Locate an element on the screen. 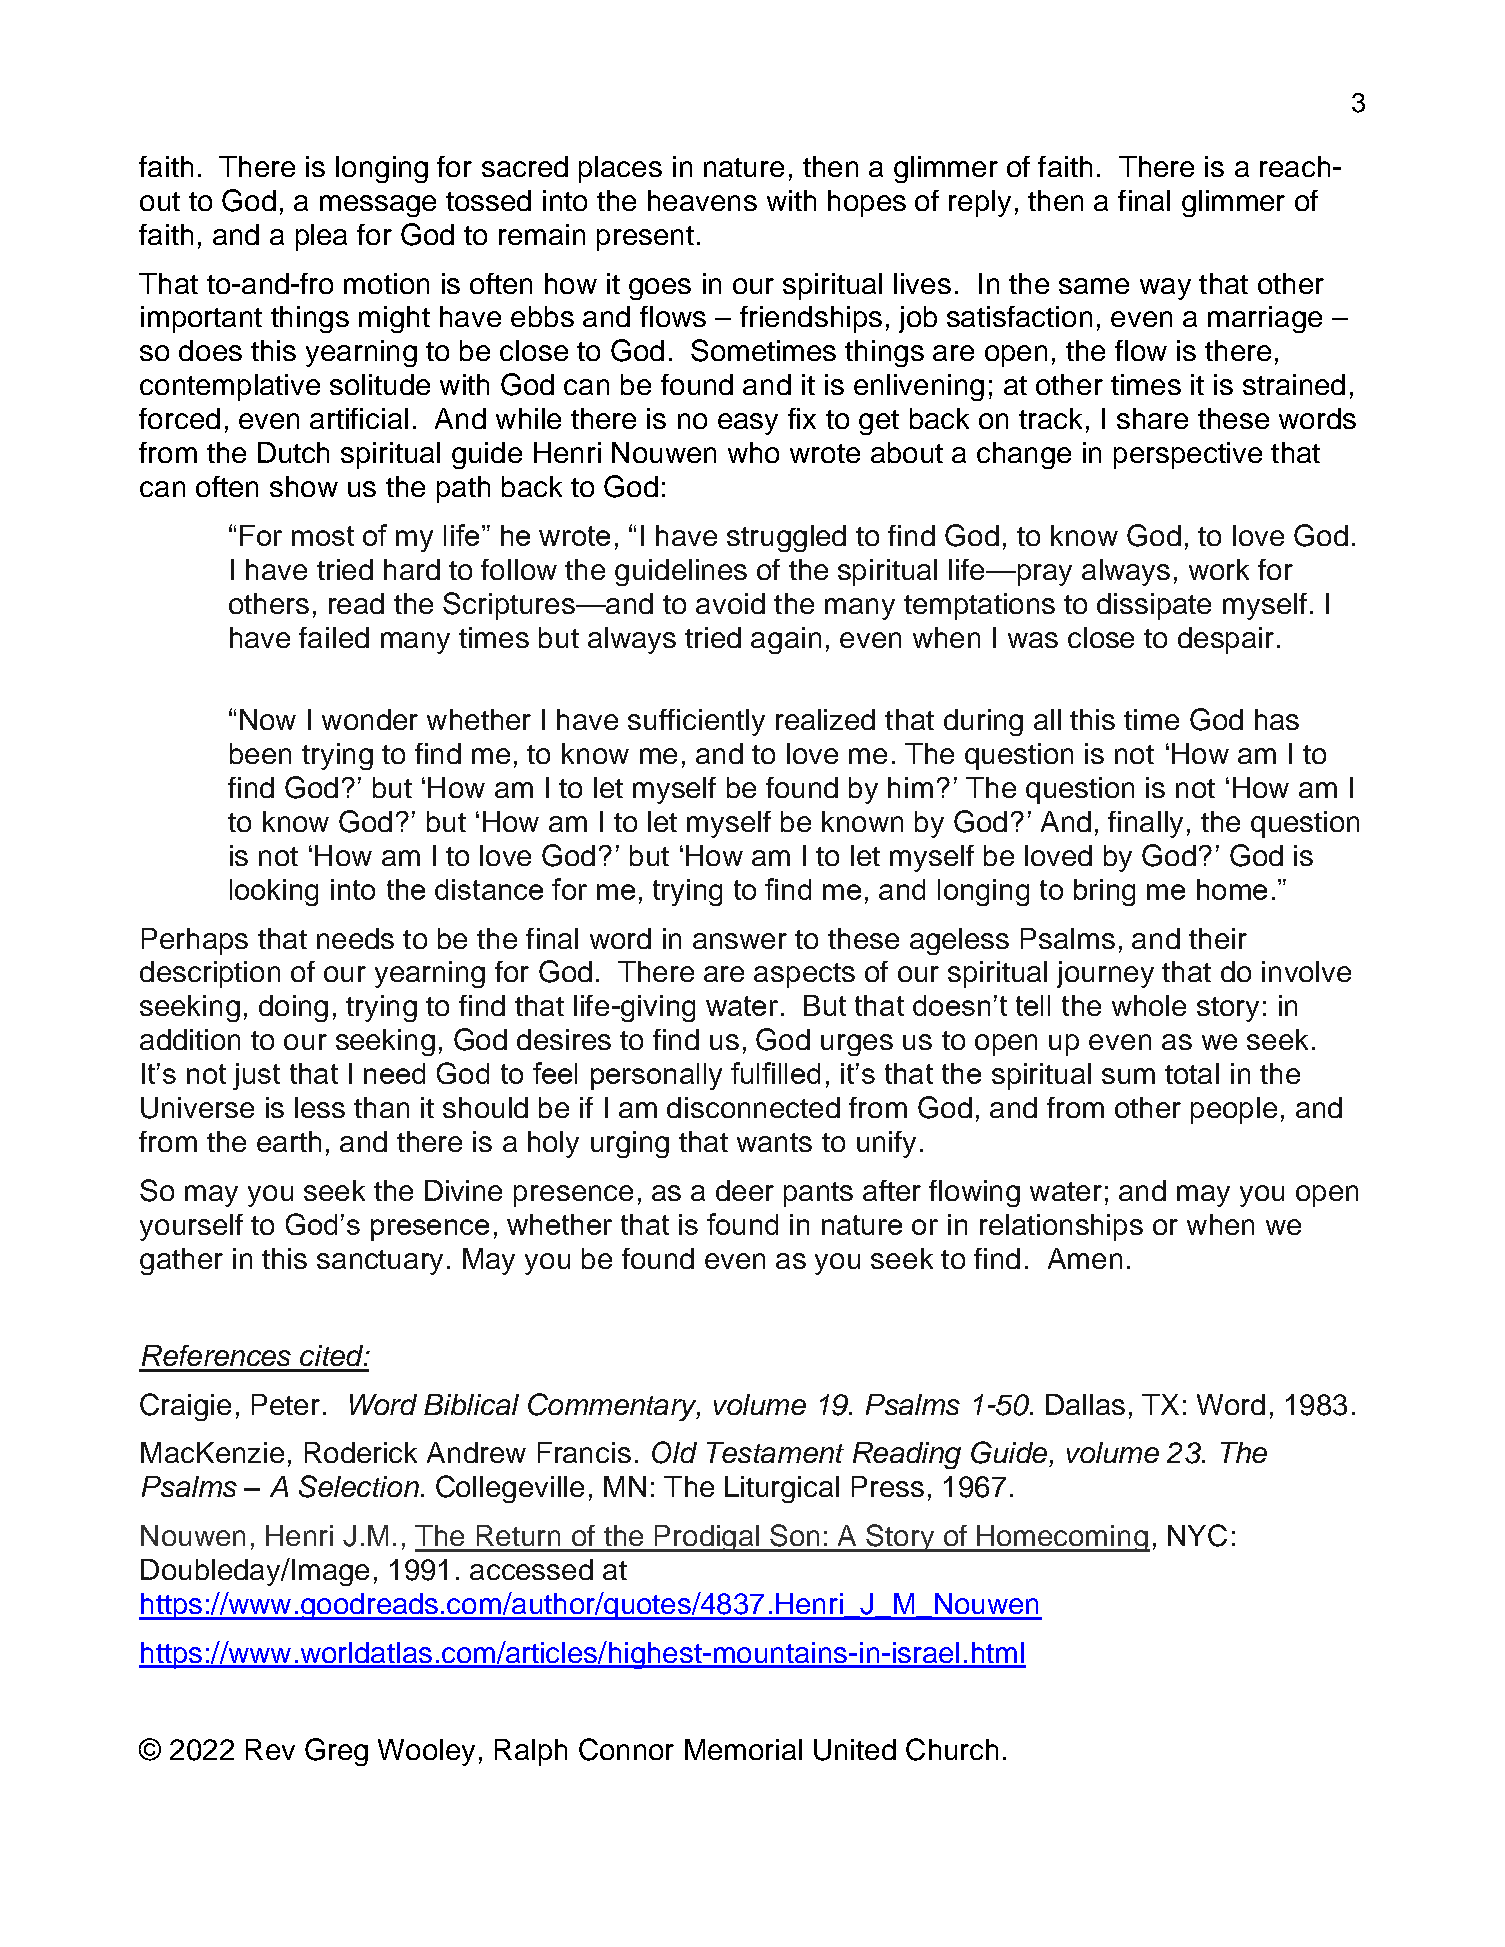  doing is located at coordinates (293, 1008).
